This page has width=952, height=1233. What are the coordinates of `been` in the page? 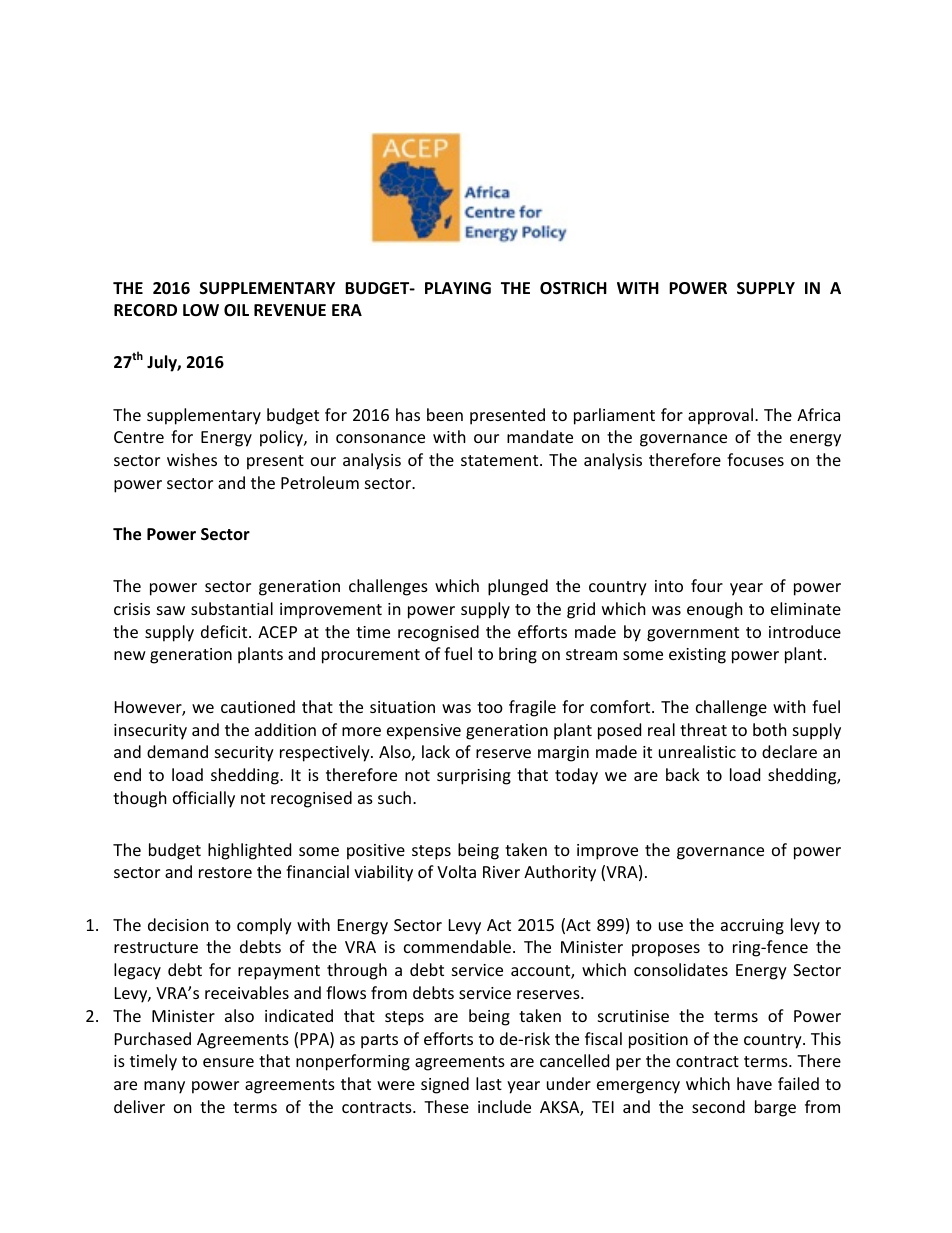 It's located at (445, 414).
